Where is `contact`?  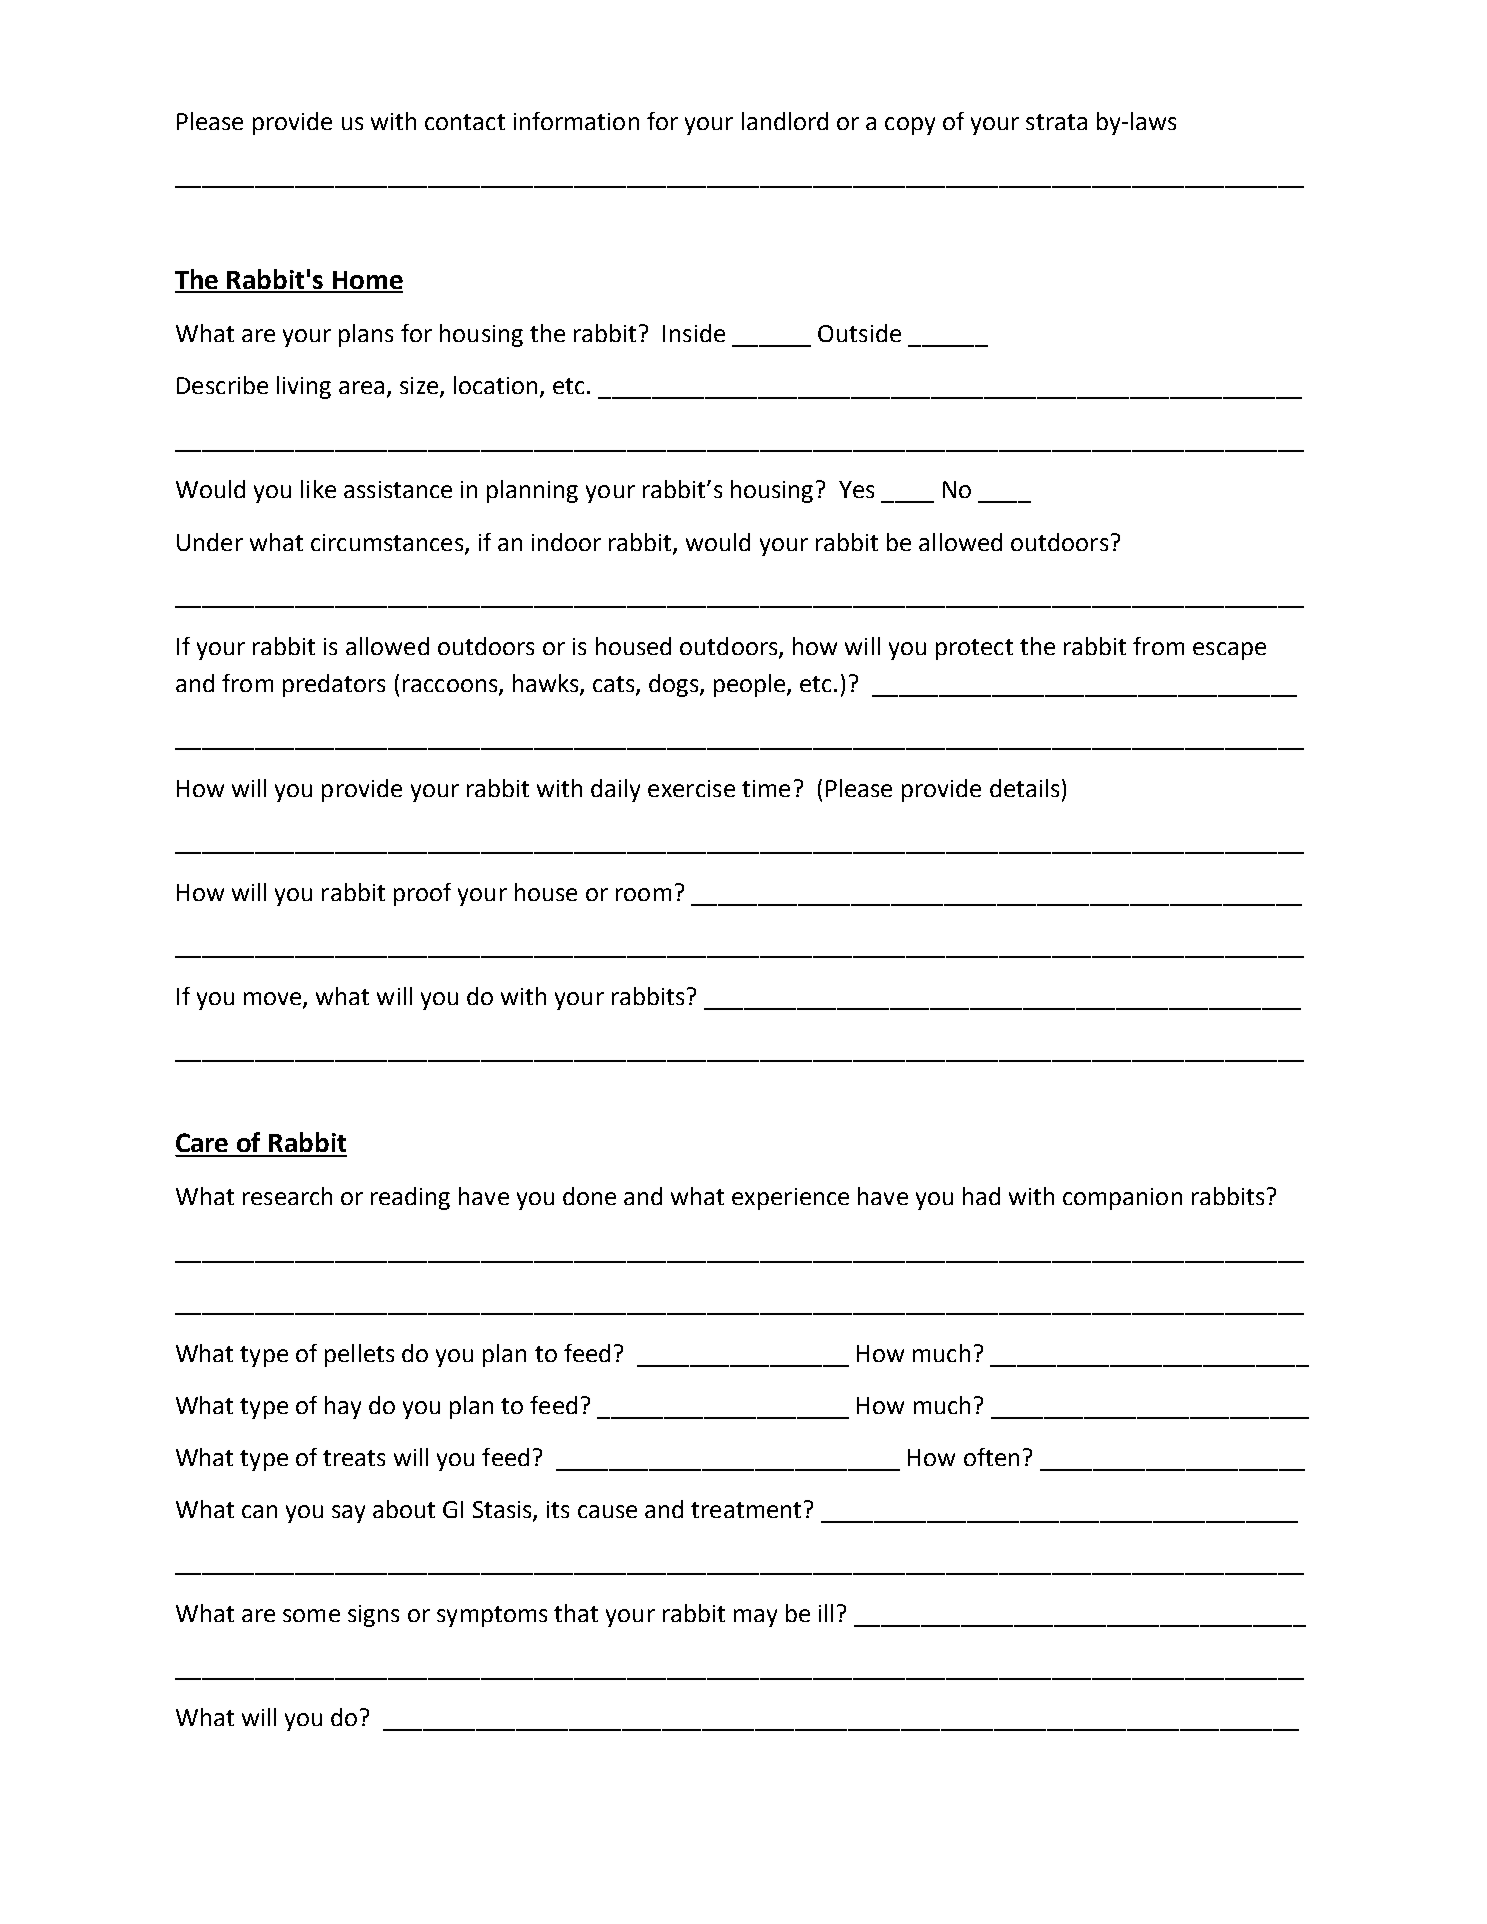
contact is located at coordinates (465, 122).
